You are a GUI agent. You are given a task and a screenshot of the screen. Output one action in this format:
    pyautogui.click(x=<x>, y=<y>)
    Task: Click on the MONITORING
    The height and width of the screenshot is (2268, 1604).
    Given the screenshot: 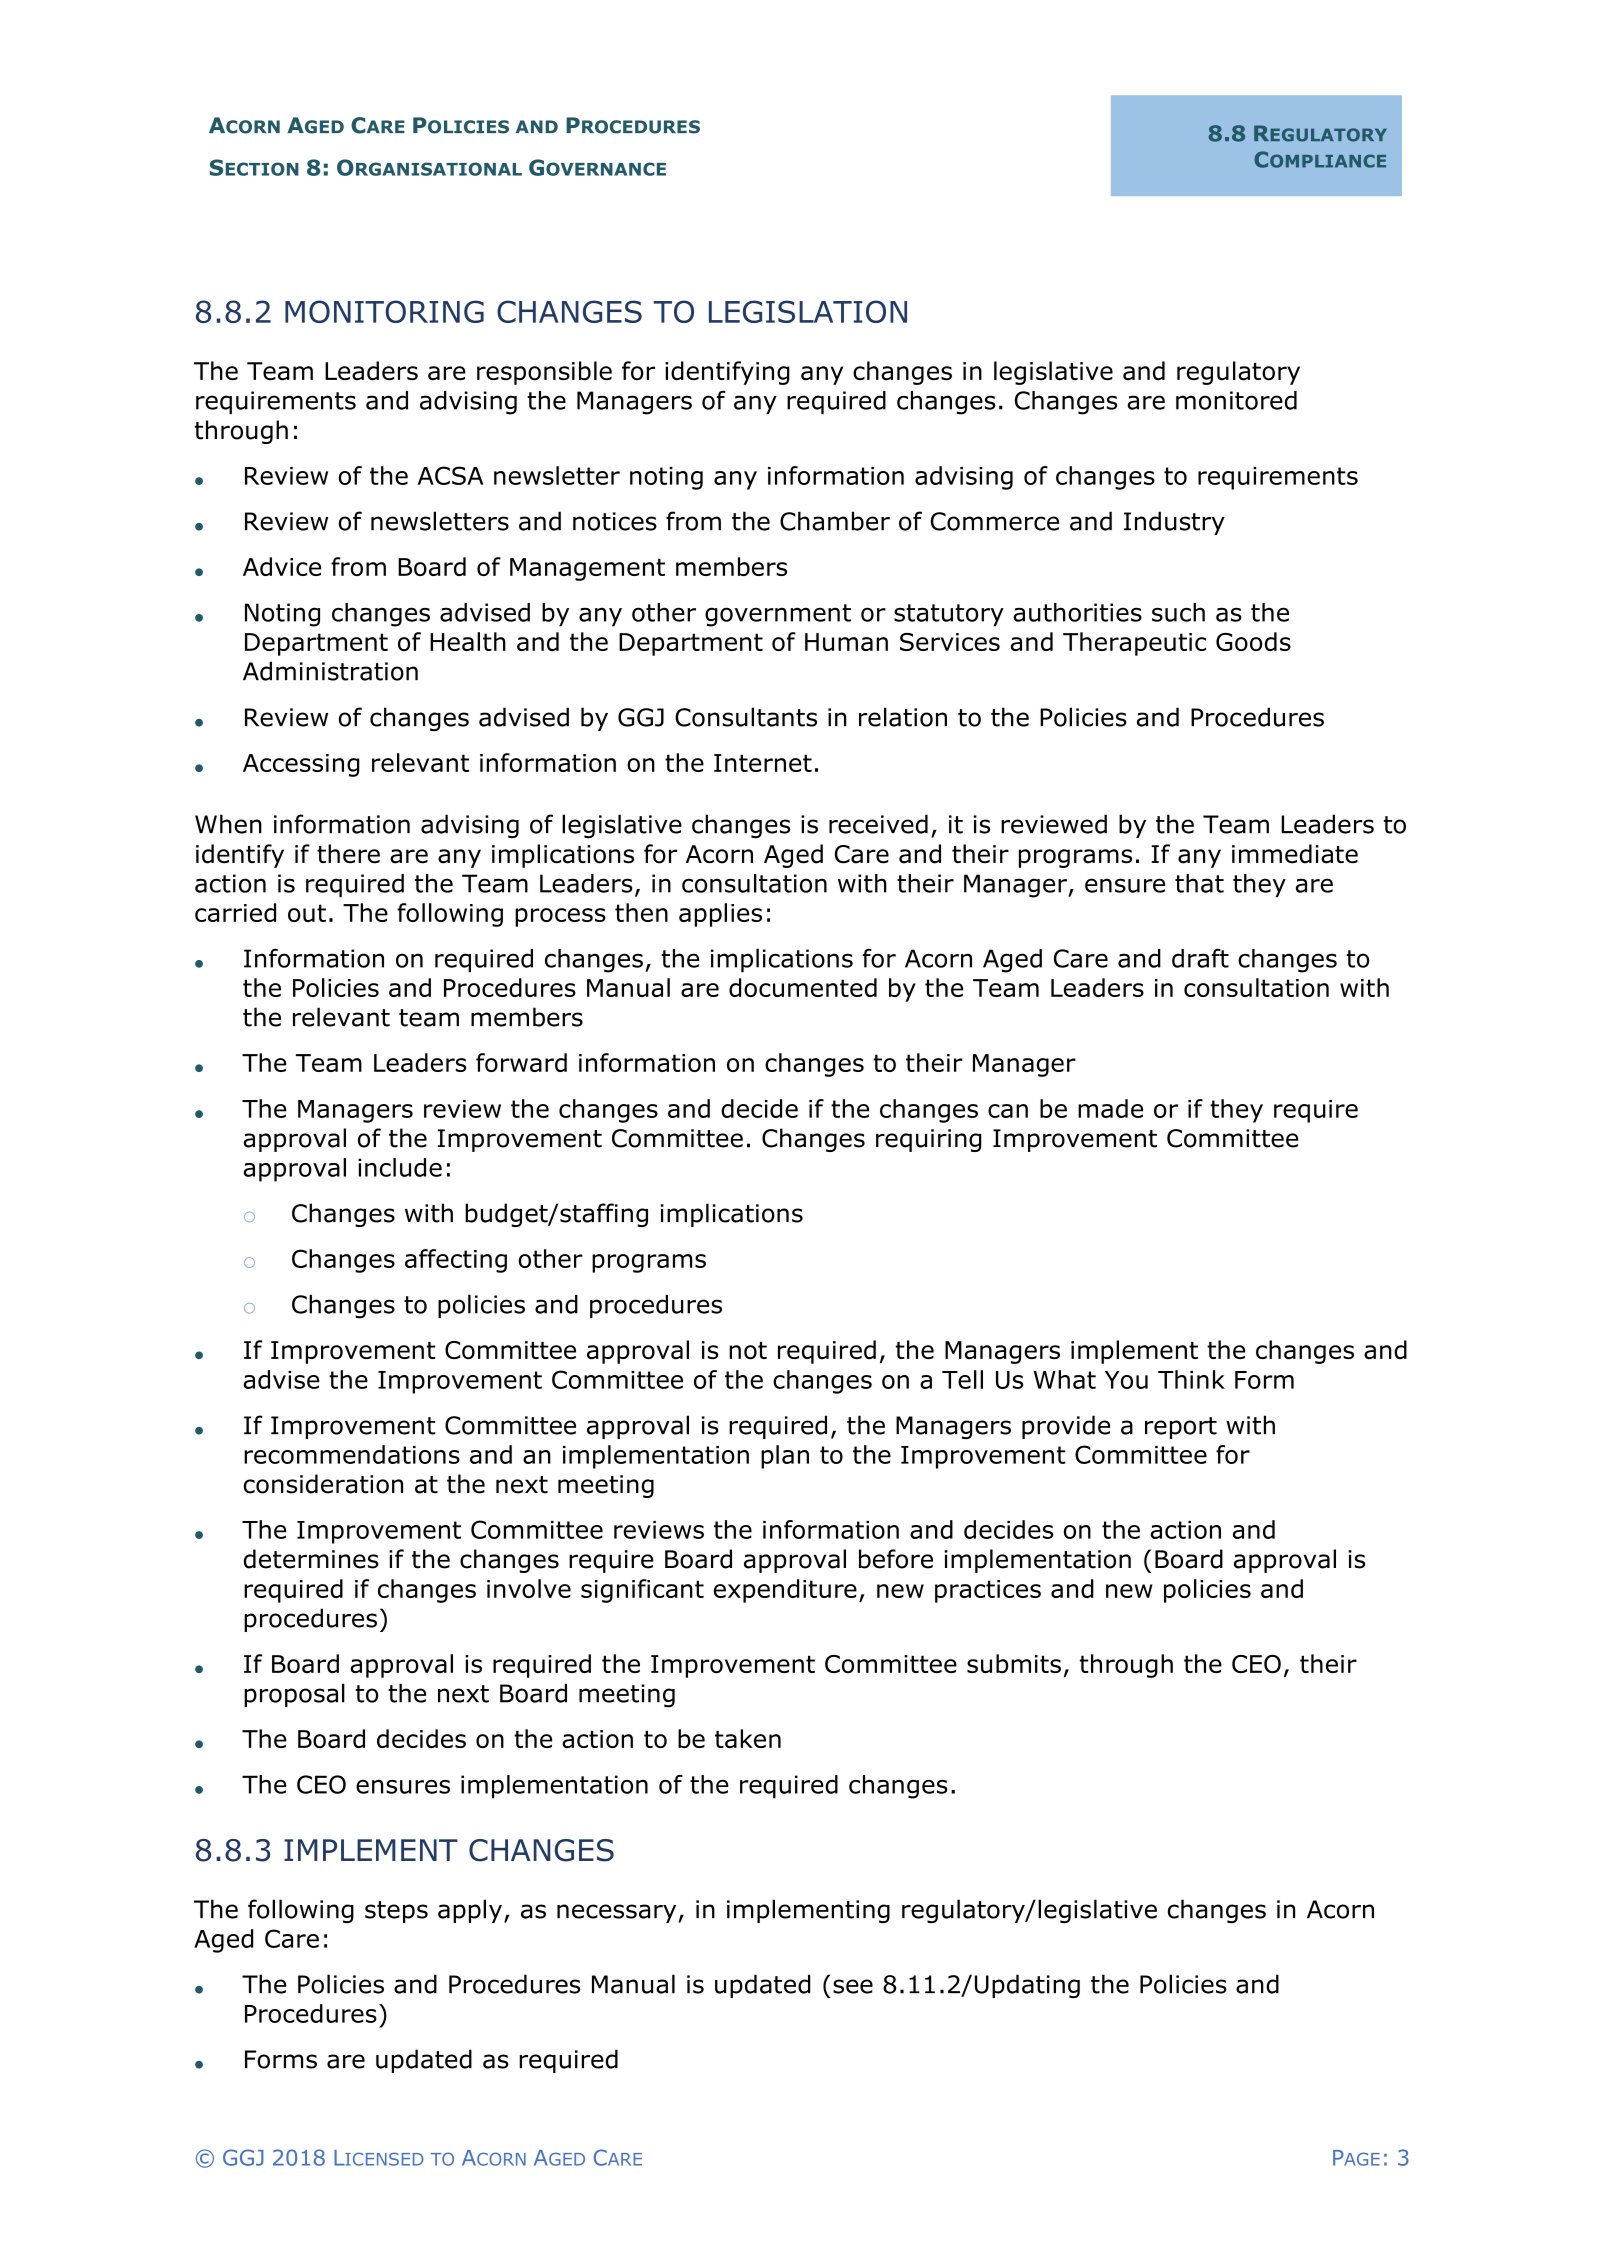 What is the action you would take?
    pyautogui.click(x=384, y=311)
